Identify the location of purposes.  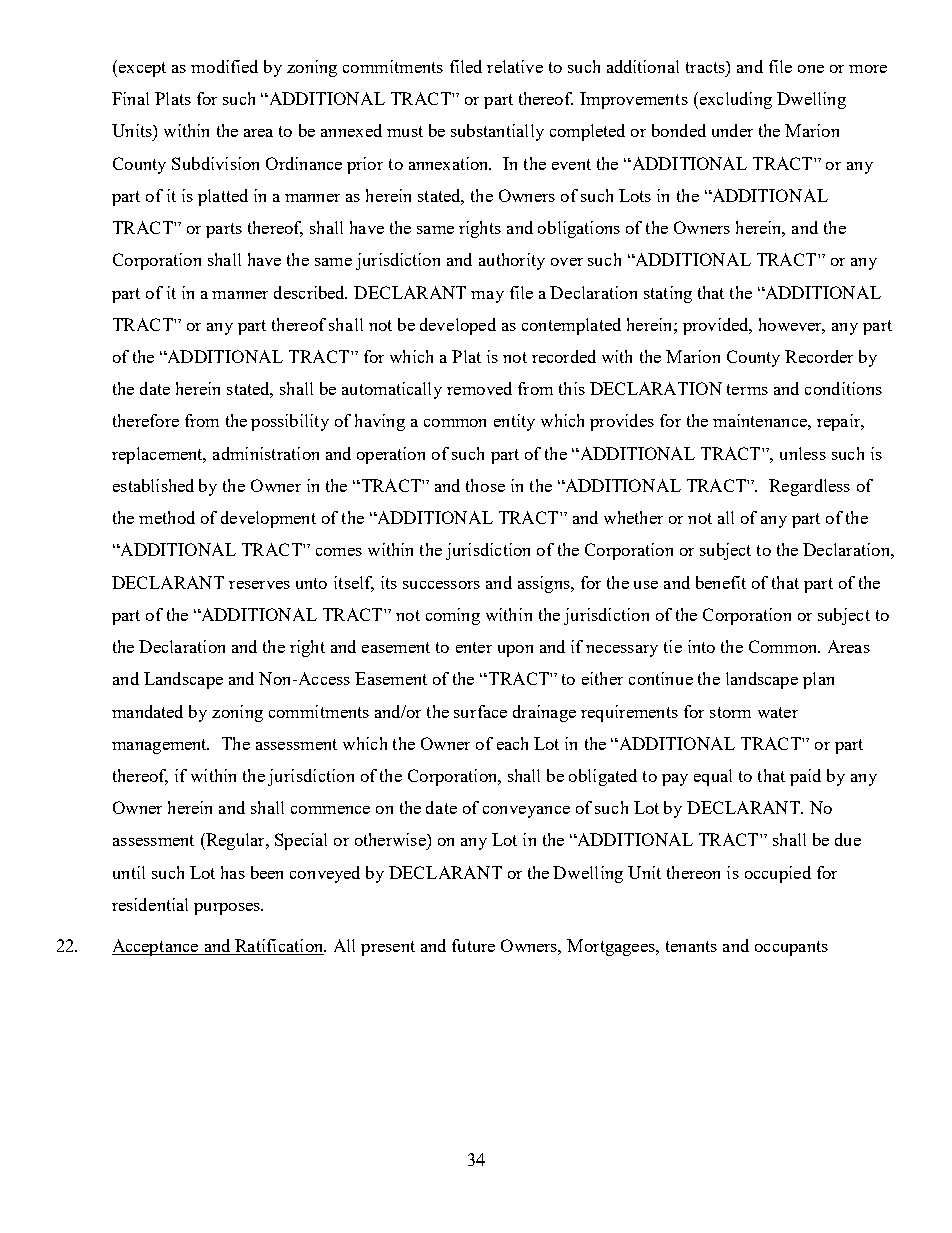
(228, 909).
